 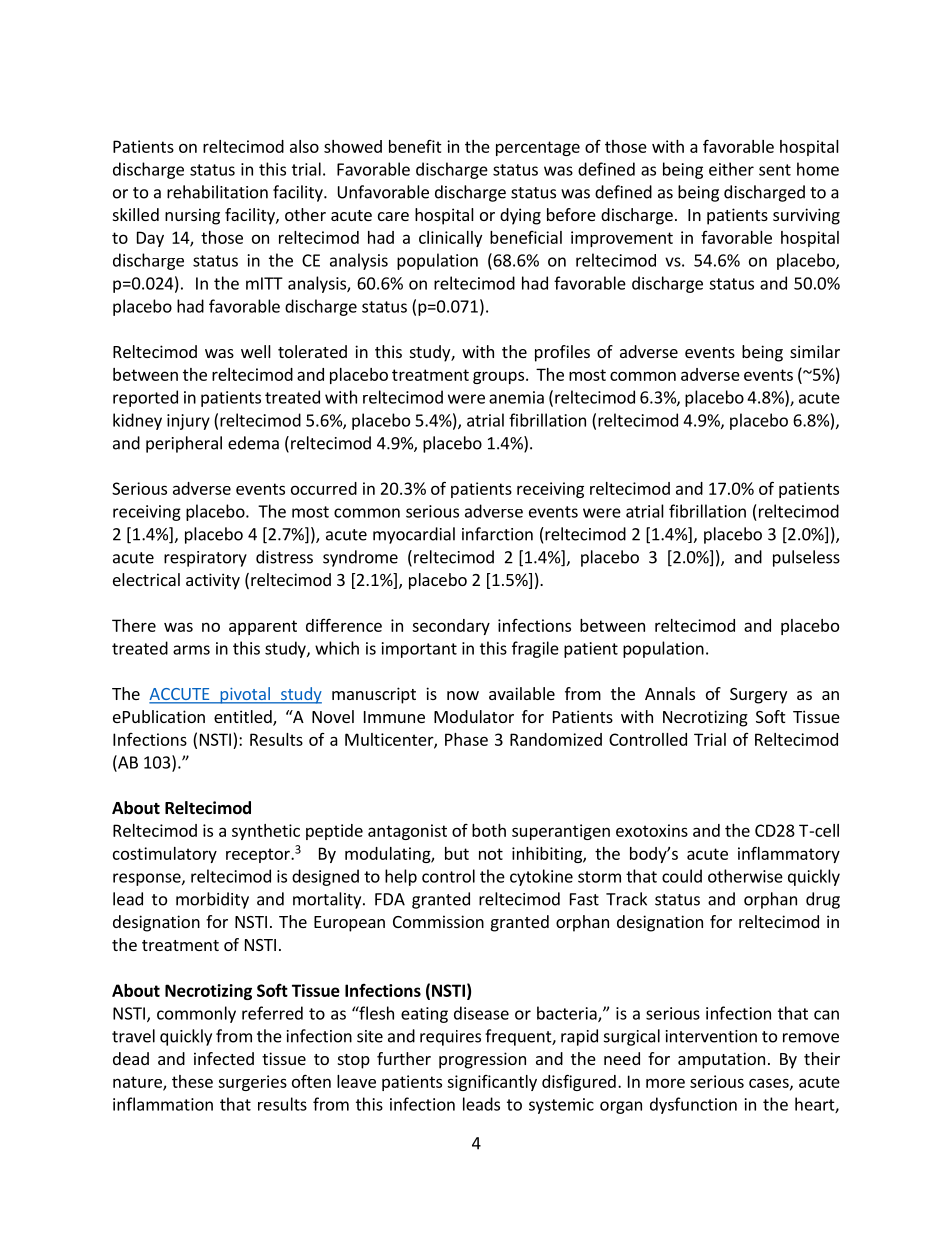 What do you see at coordinates (492, 1083) in the screenshot?
I see `significantly` at bounding box center [492, 1083].
